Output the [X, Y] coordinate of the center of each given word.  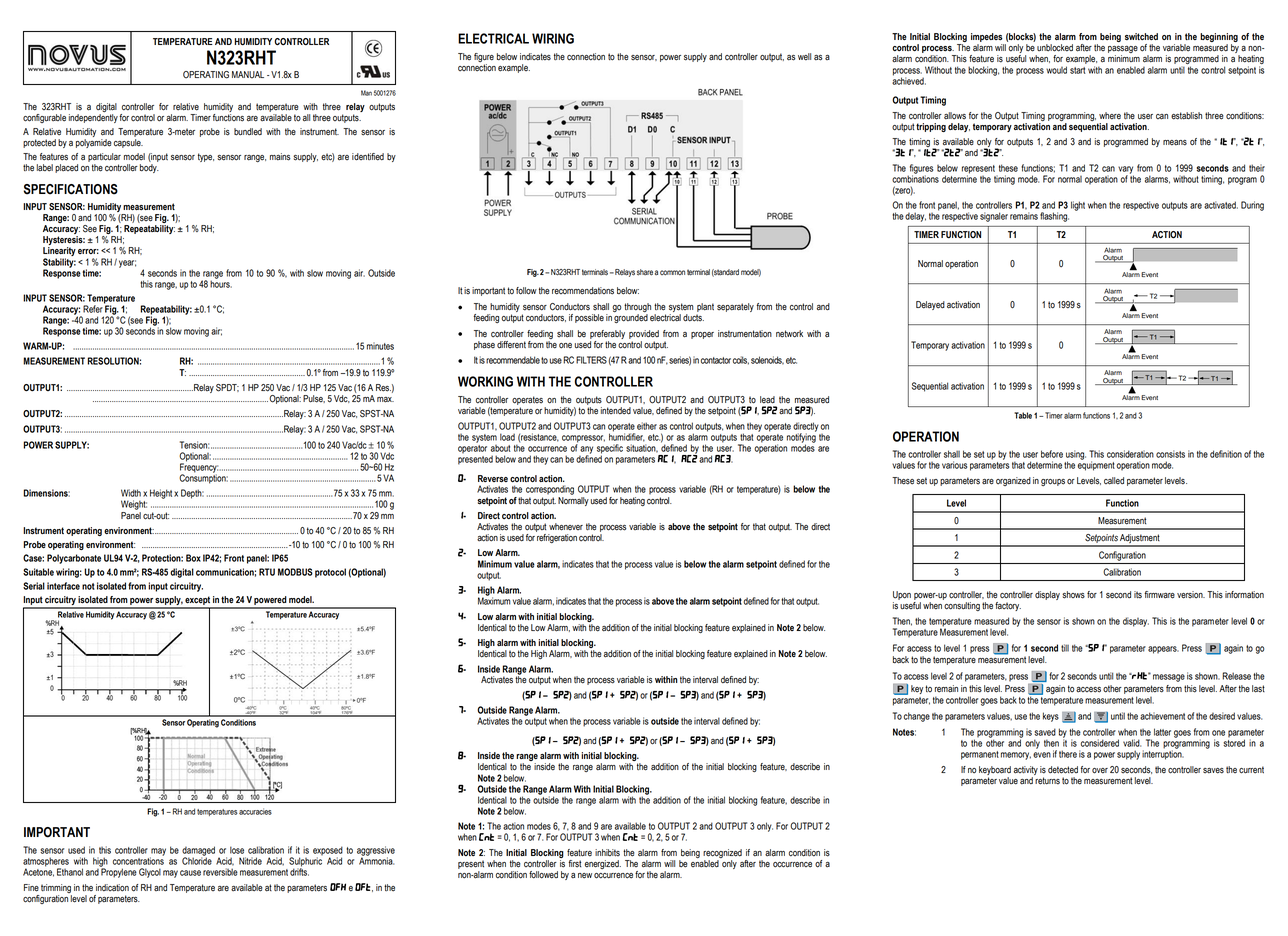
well [804, 57]
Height [161, 494]
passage [1123, 51]
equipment [1096, 465]
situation [642, 448]
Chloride [197, 860]
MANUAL [248, 75]
